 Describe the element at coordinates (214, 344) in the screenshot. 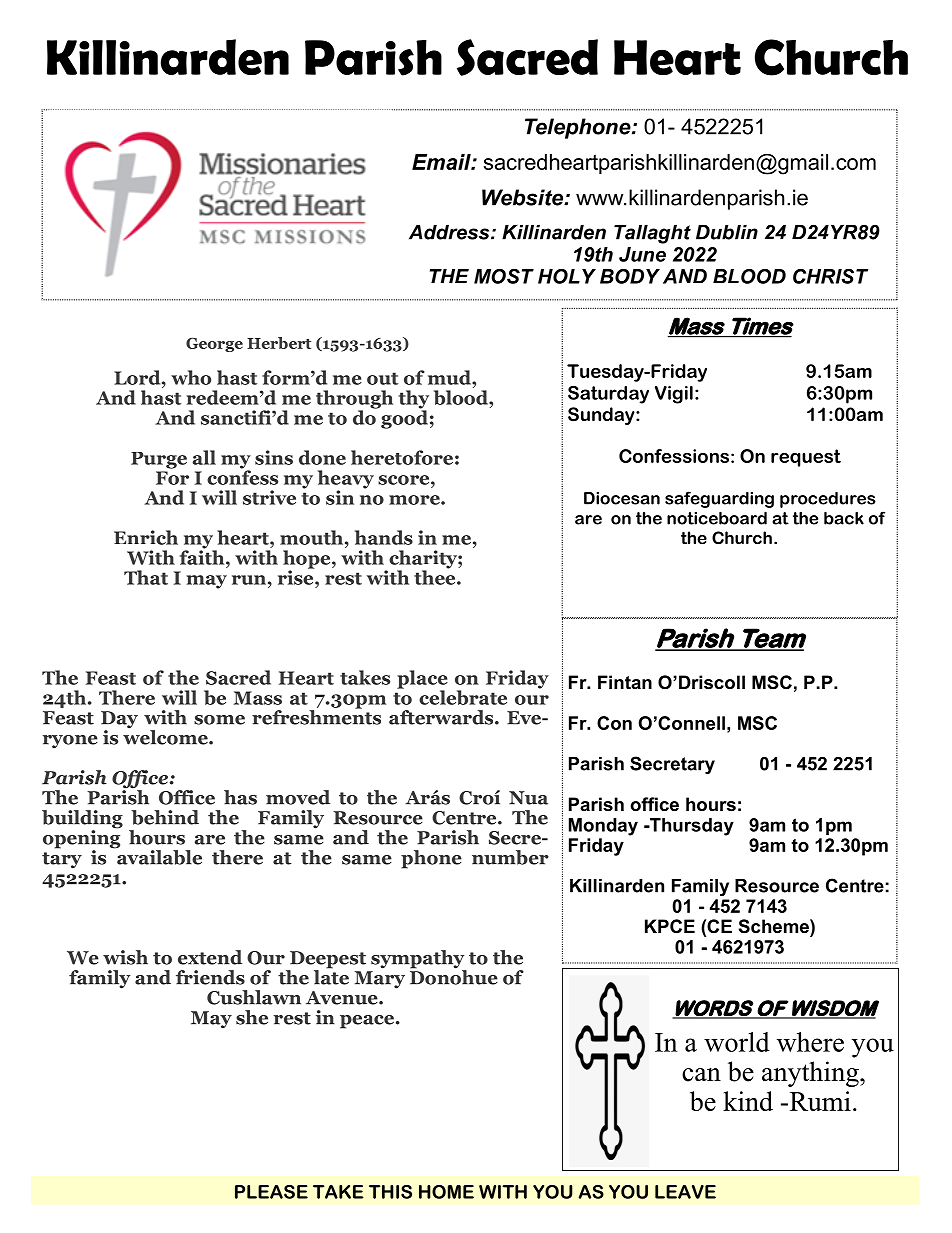

I see `George` at that location.
